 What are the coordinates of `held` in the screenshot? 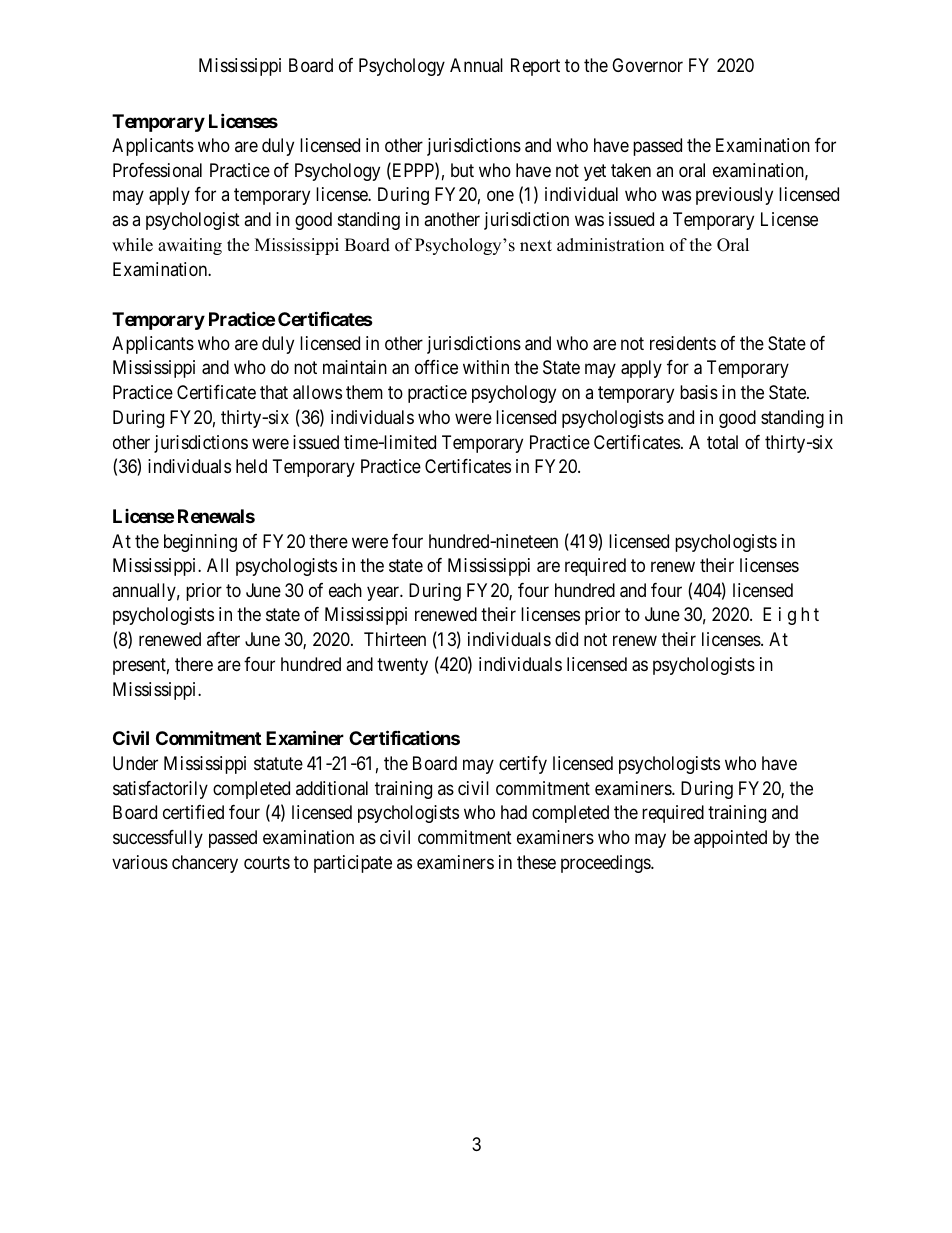 It's located at (251, 466).
